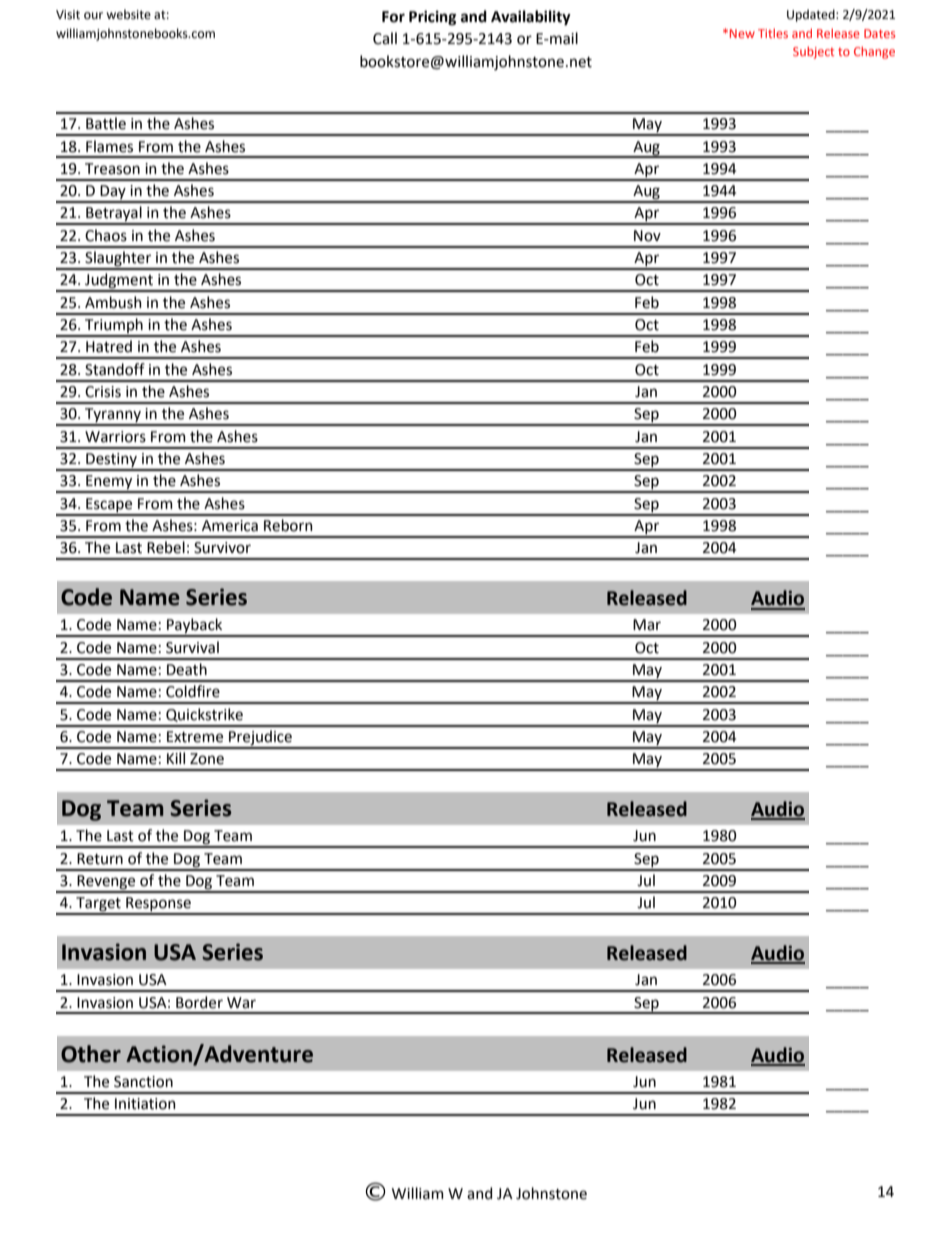 The width and height of the page is (952, 1233). I want to click on Zone, so click(207, 759).
